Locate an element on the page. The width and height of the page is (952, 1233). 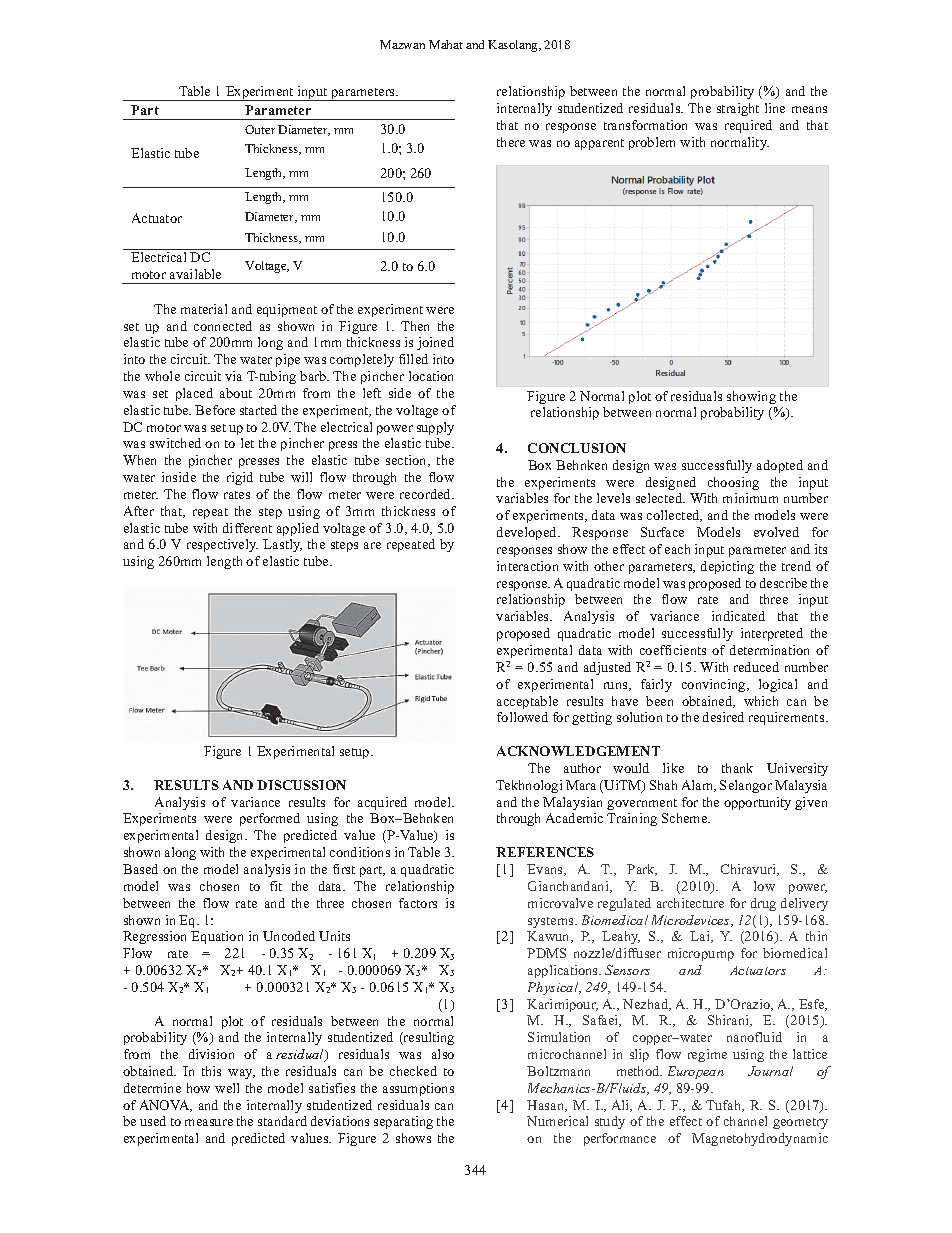
Outer is located at coordinates (260, 129).
